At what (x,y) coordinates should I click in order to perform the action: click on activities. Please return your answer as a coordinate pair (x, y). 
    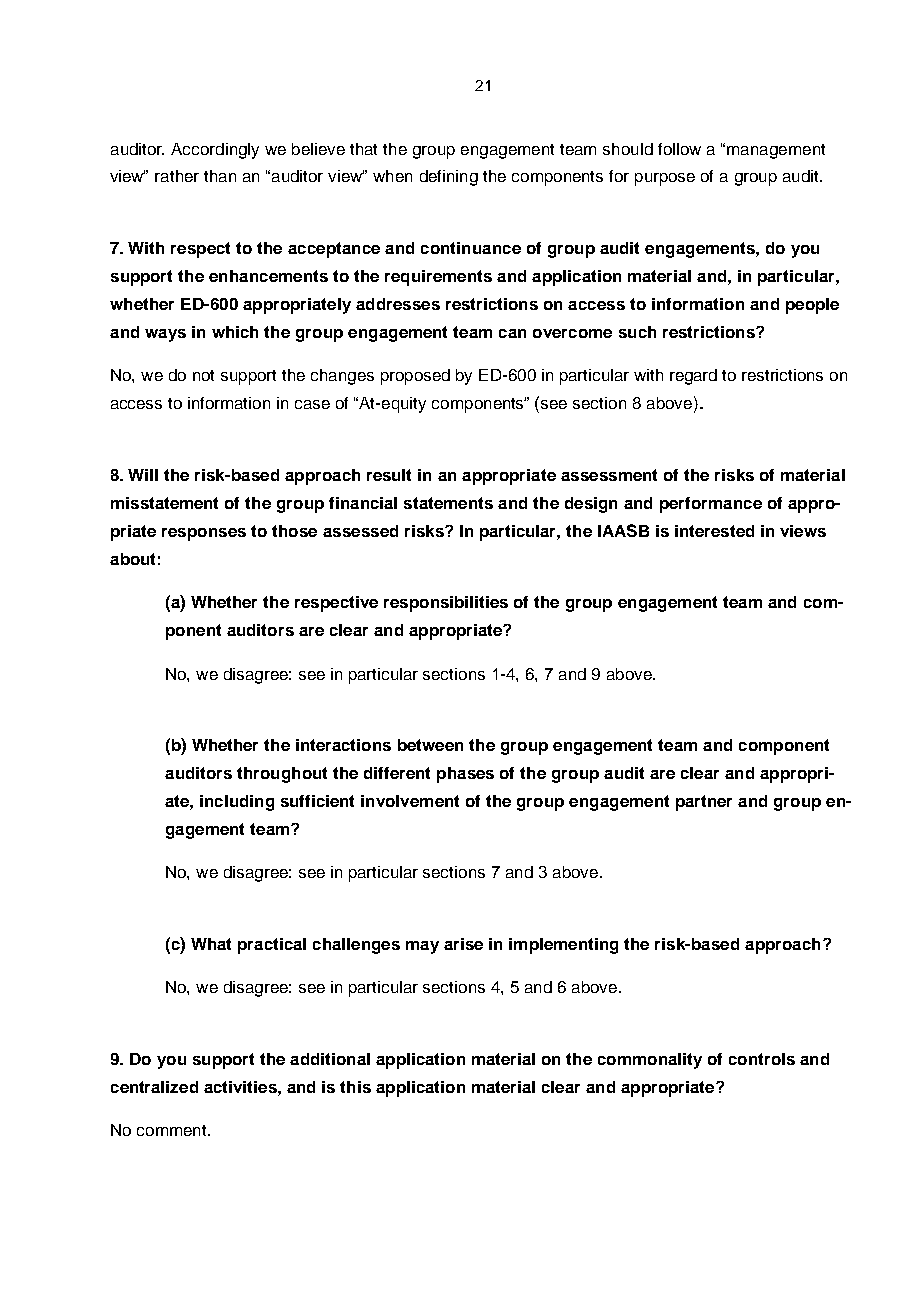
    Looking at the image, I should click on (241, 1087).
